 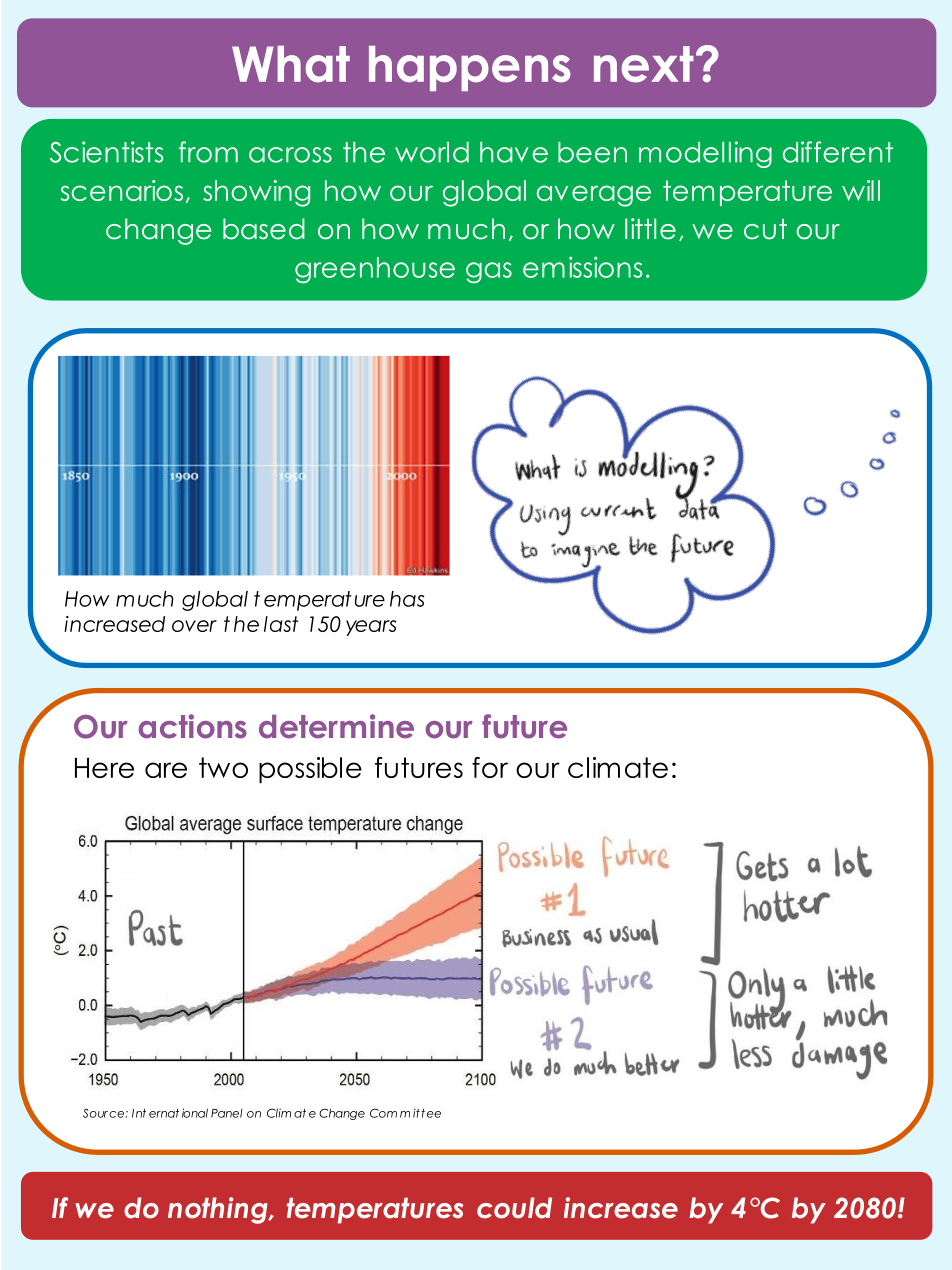 What do you see at coordinates (705, 154) in the screenshot?
I see `modelling` at bounding box center [705, 154].
